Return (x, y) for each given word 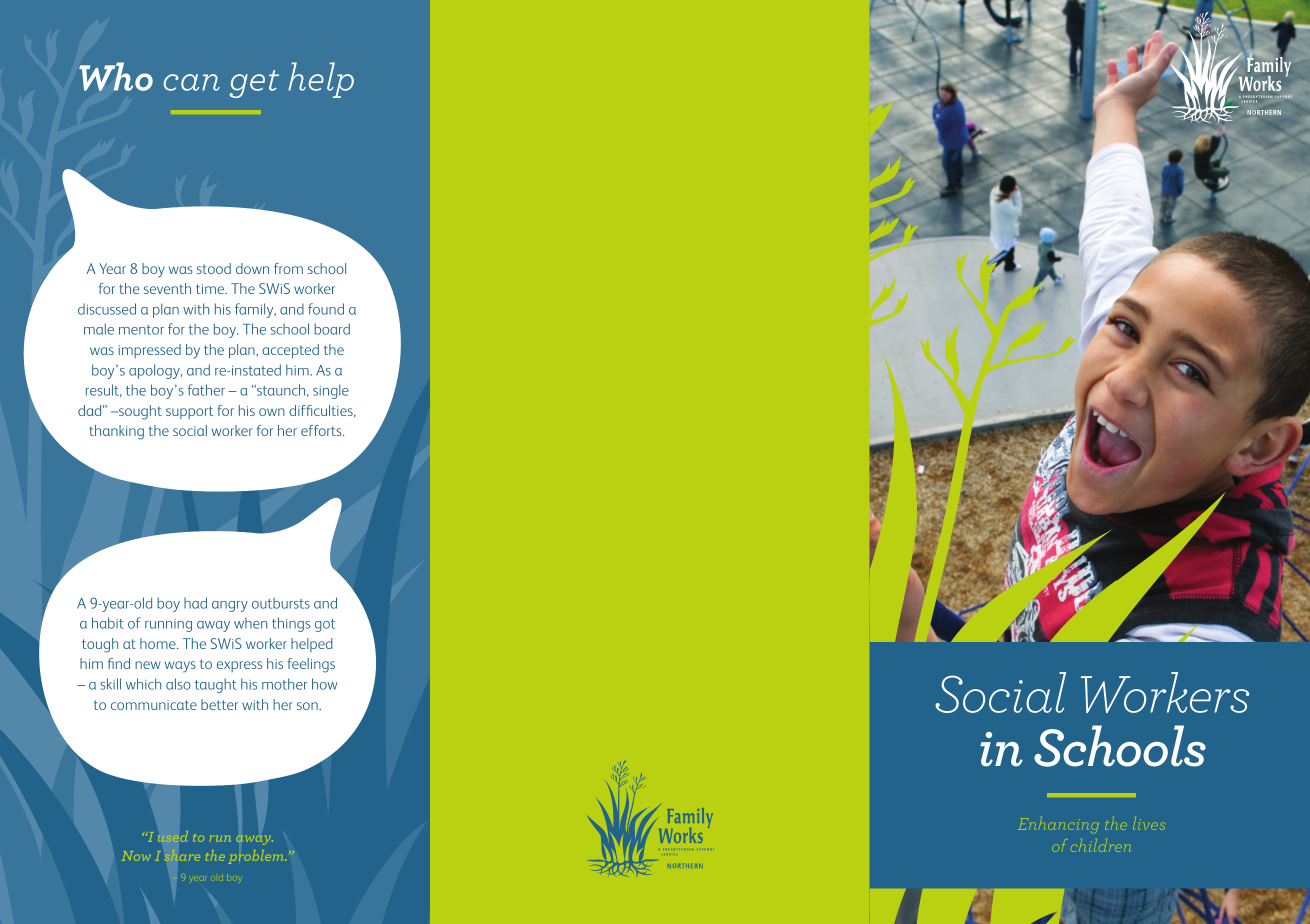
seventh (167, 288)
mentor (141, 330)
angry (230, 606)
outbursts (281, 603)
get (254, 84)
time (211, 289)
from (288, 268)
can (192, 82)
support (189, 412)
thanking (116, 432)
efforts (322, 430)
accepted (290, 351)
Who (116, 76)
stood (214, 268)
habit (108, 623)
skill (110, 684)
